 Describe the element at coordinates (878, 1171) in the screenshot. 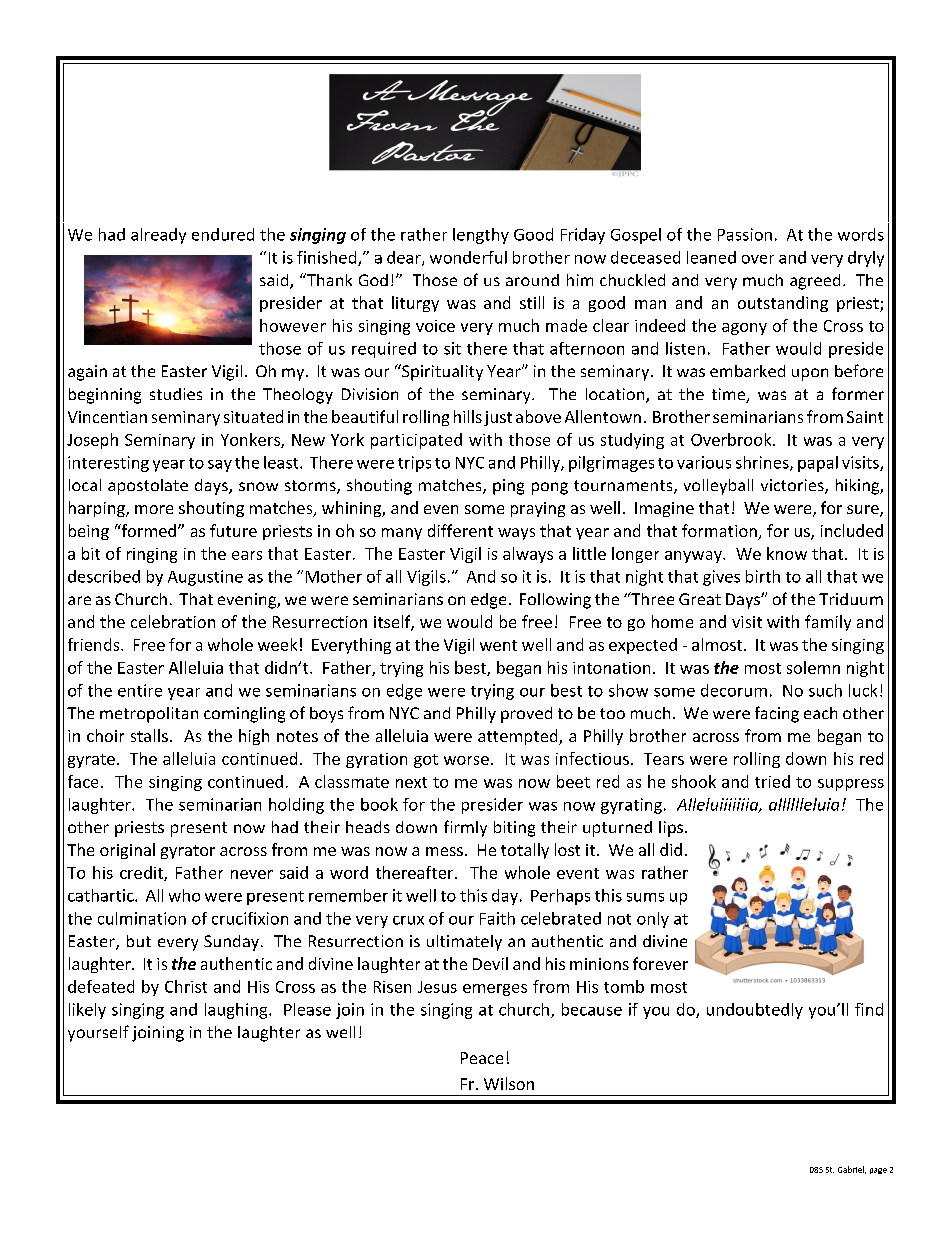

I see `page` at that location.
